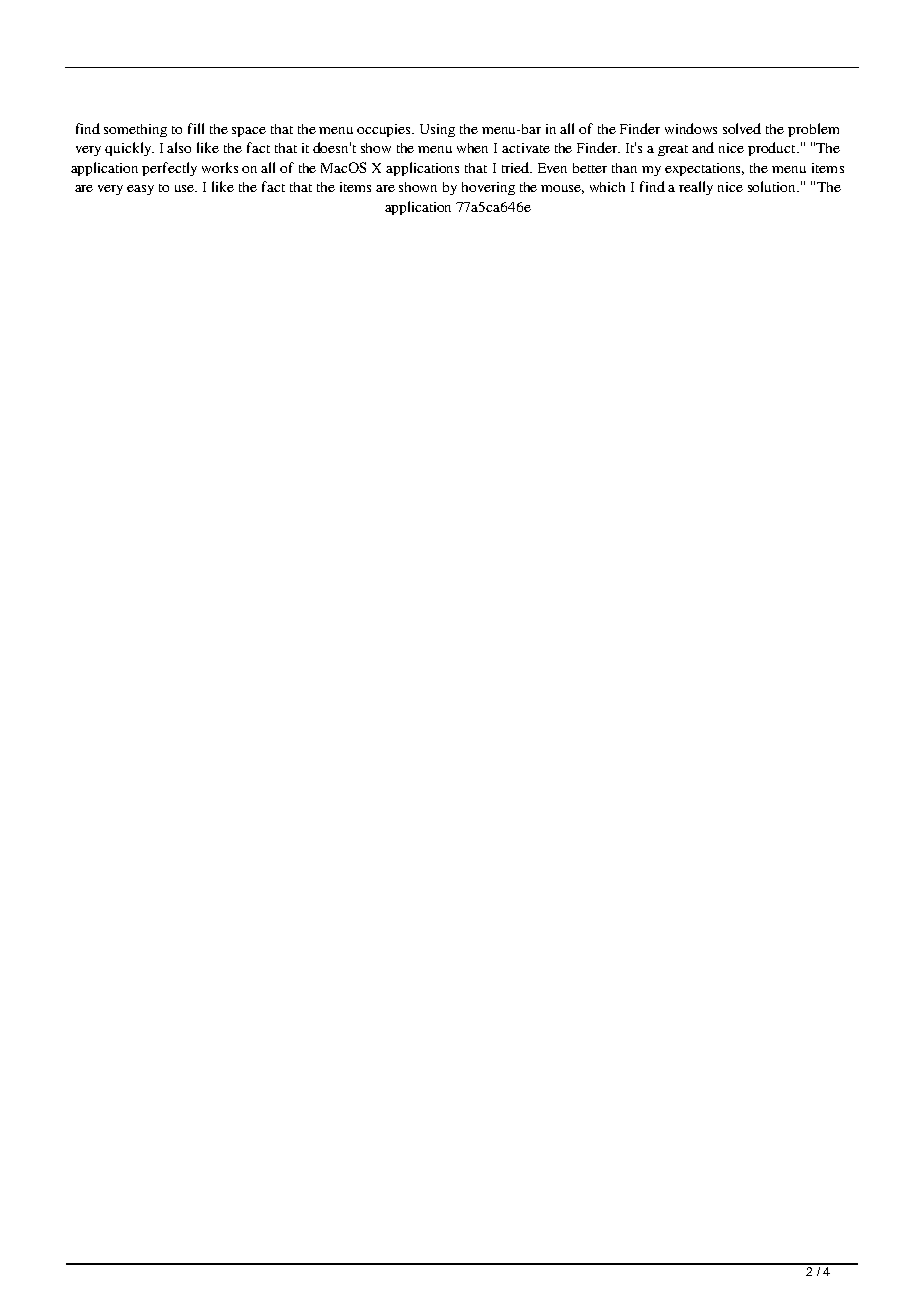 Image resolution: width=924 pixels, height=1308 pixels. What do you see at coordinates (742, 128) in the page?
I see `solved` at bounding box center [742, 128].
